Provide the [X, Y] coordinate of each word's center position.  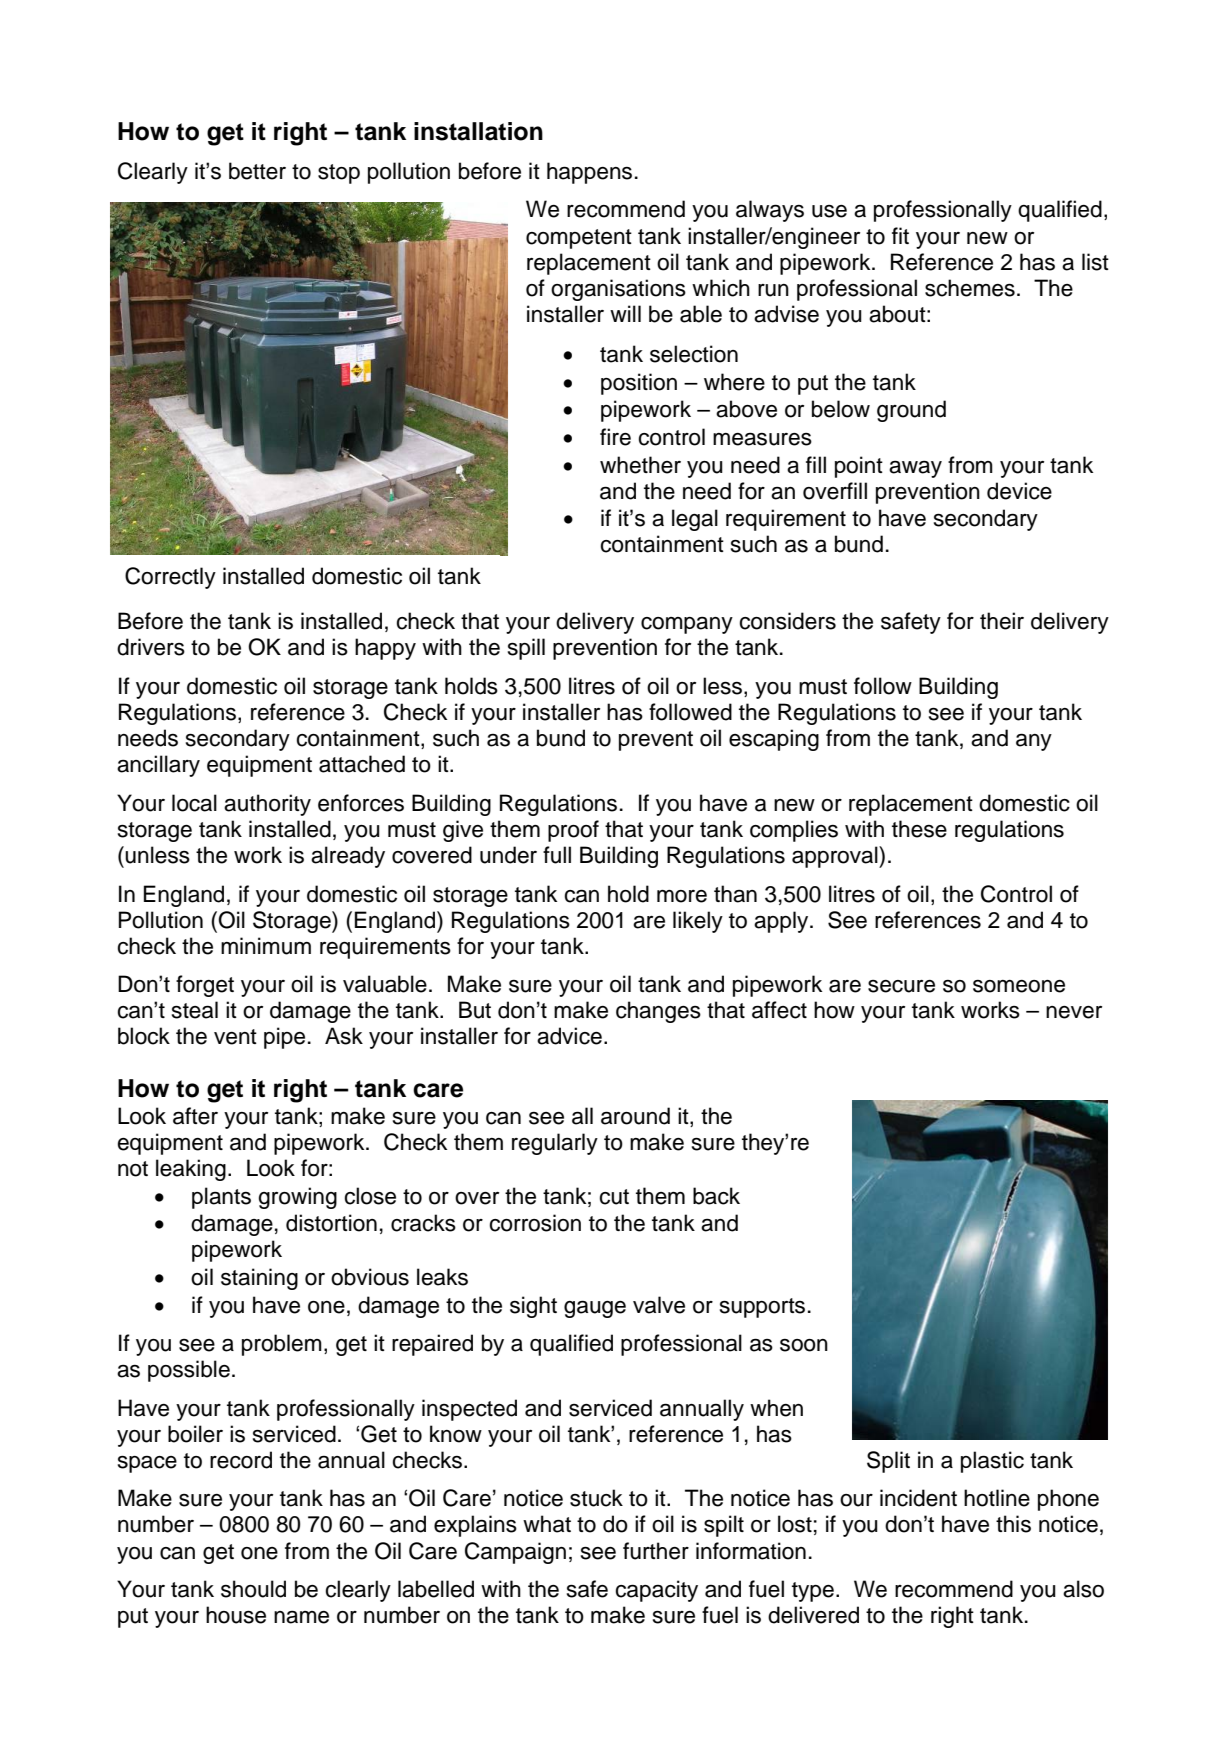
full [557, 855]
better [257, 171]
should [253, 1589]
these [919, 829]
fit [900, 235]
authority [267, 805]
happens [589, 173]
